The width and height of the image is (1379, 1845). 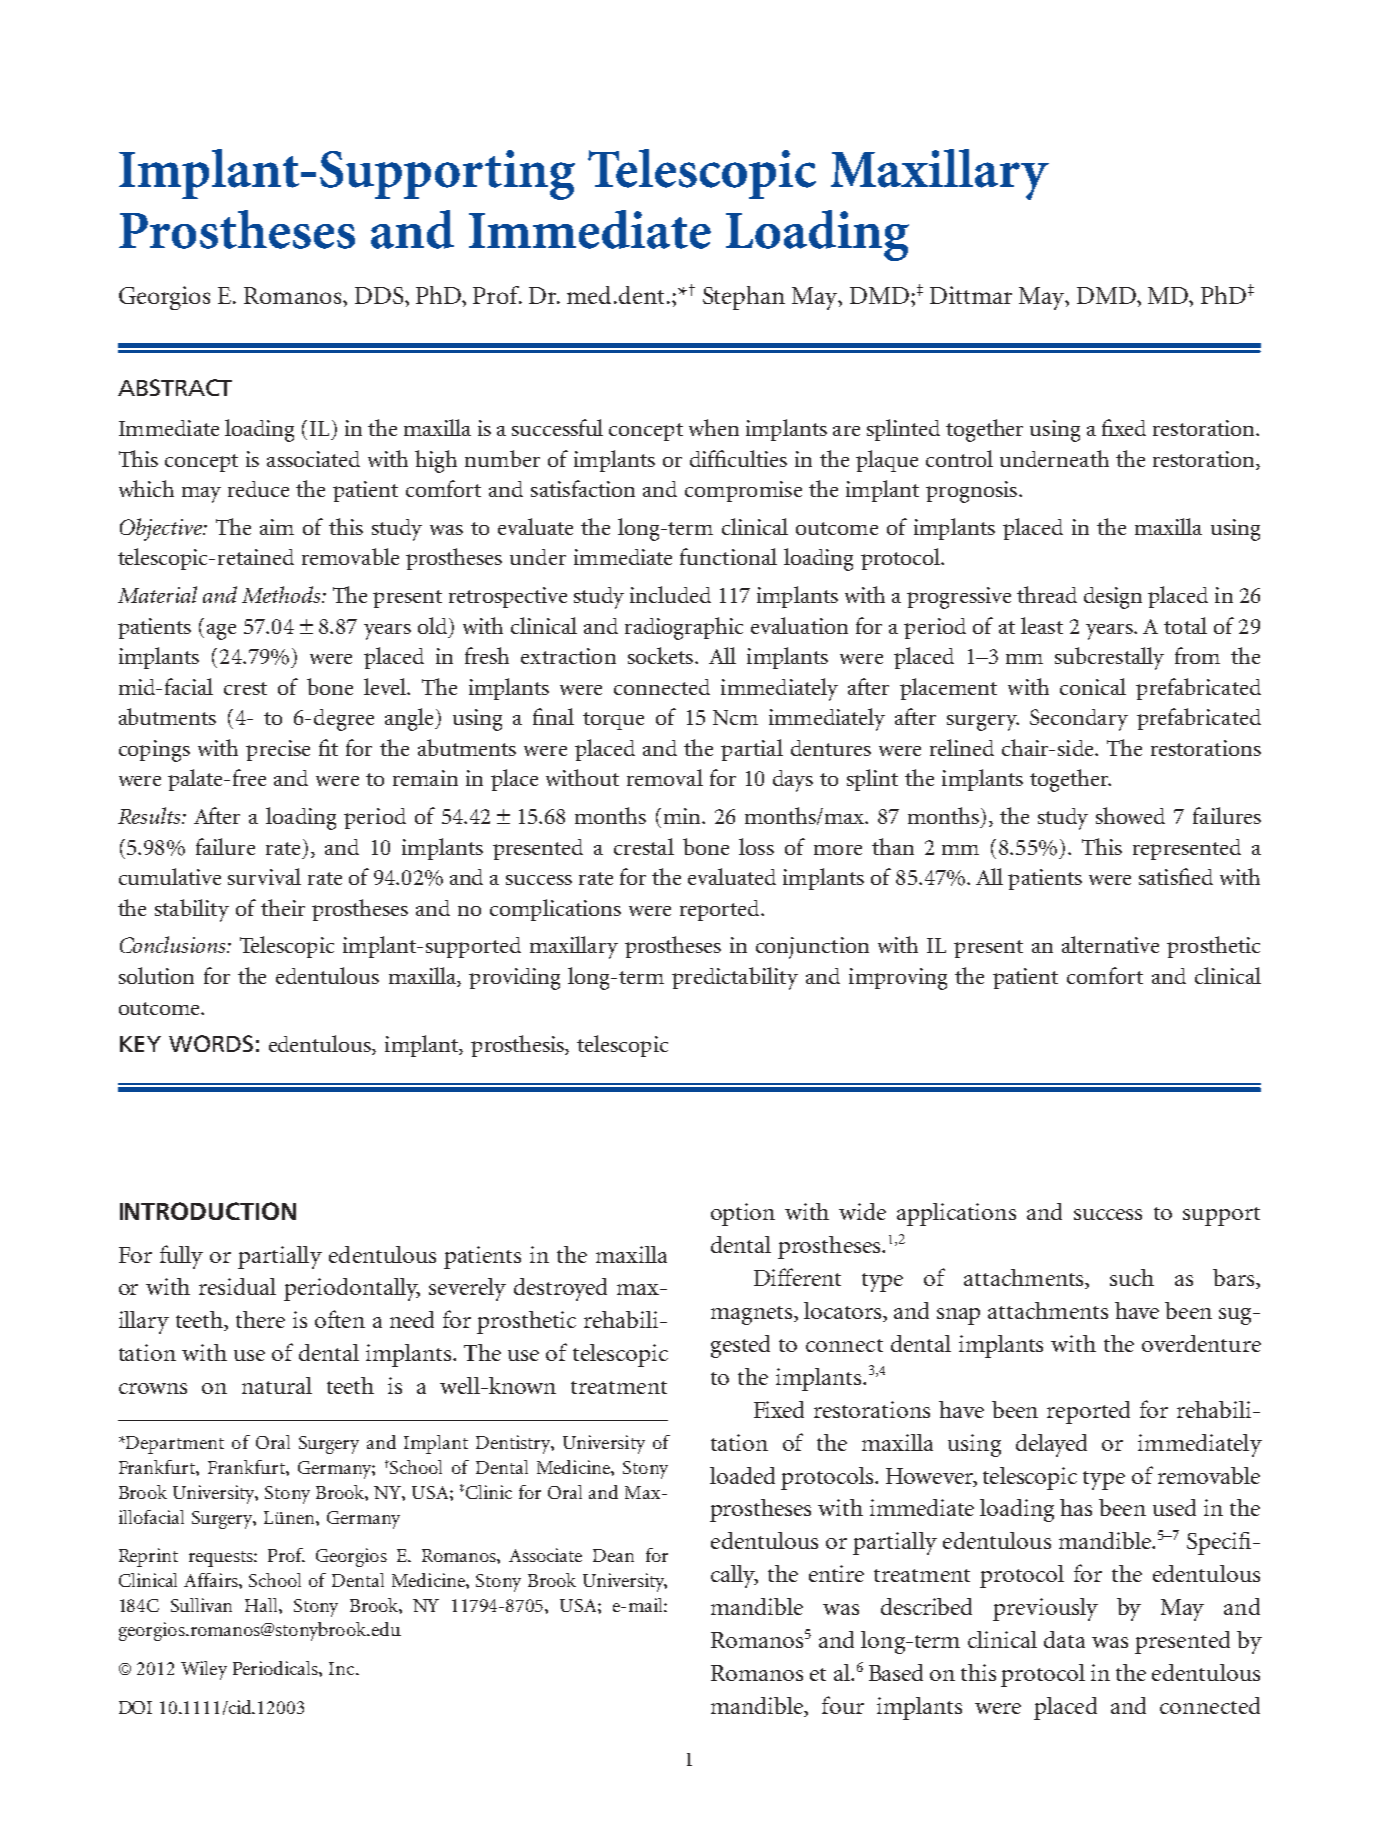 I want to click on Wiley, so click(x=204, y=1670).
